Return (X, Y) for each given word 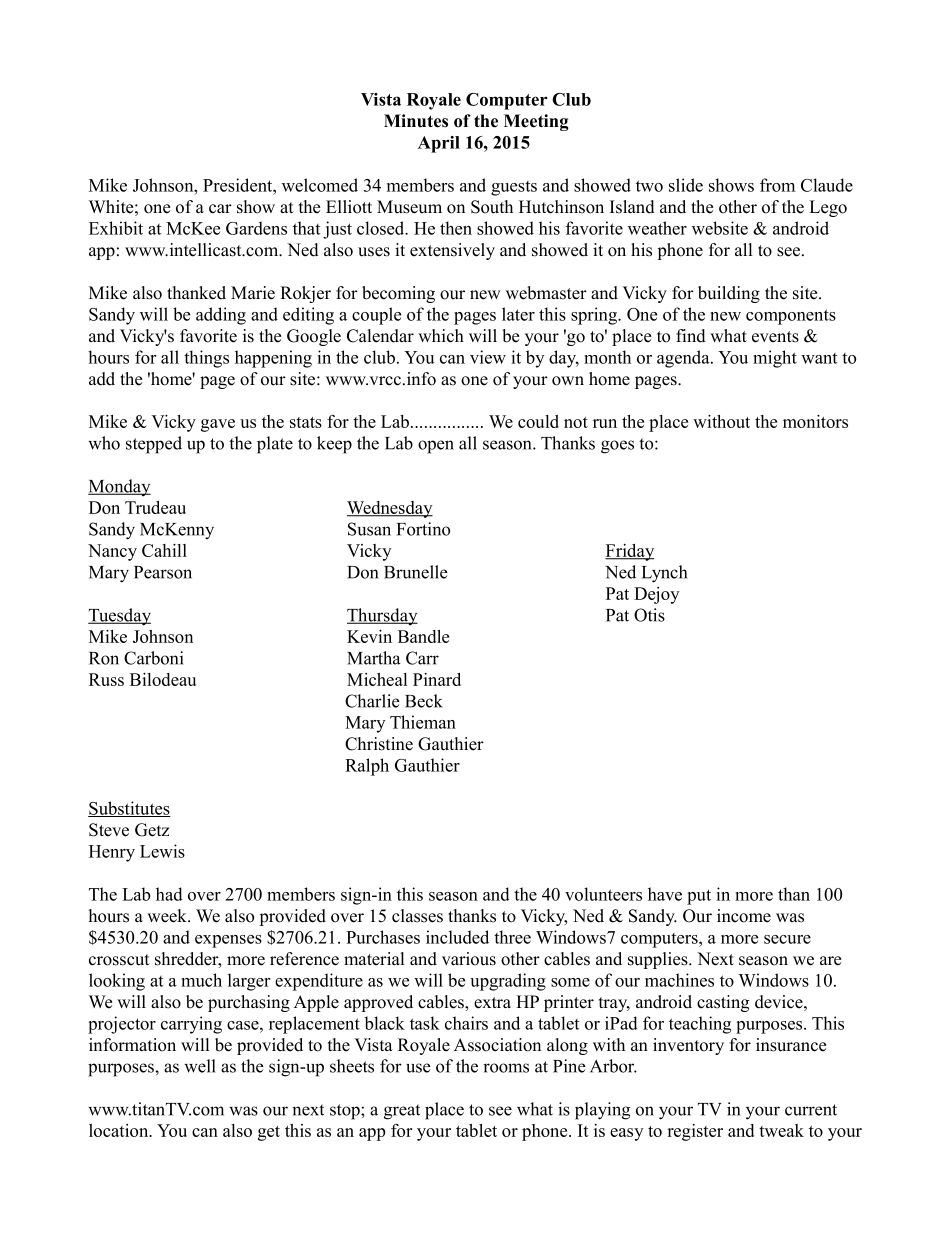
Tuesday (119, 617)
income (744, 916)
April (439, 144)
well (200, 1066)
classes (417, 916)
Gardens (256, 228)
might (775, 359)
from (777, 185)
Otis (649, 615)
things (206, 359)
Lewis (162, 851)
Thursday (382, 616)
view (488, 357)
